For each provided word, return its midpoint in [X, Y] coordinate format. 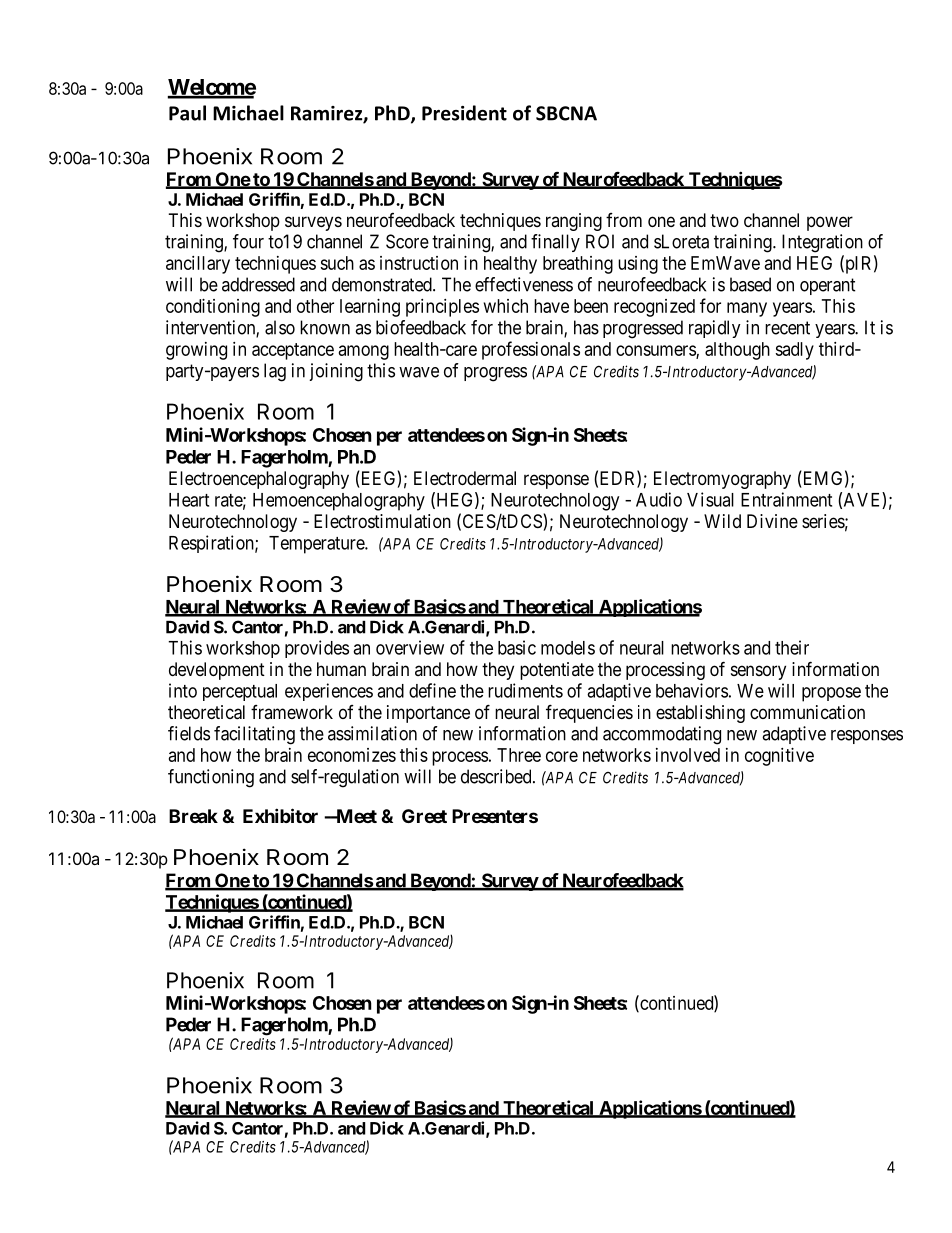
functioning [211, 778]
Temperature [317, 545]
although [737, 351]
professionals [531, 350]
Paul [187, 113]
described [497, 776]
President [464, 113]
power [830, 223]
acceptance [293, 351]
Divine [772, 521]
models [568, 648]
